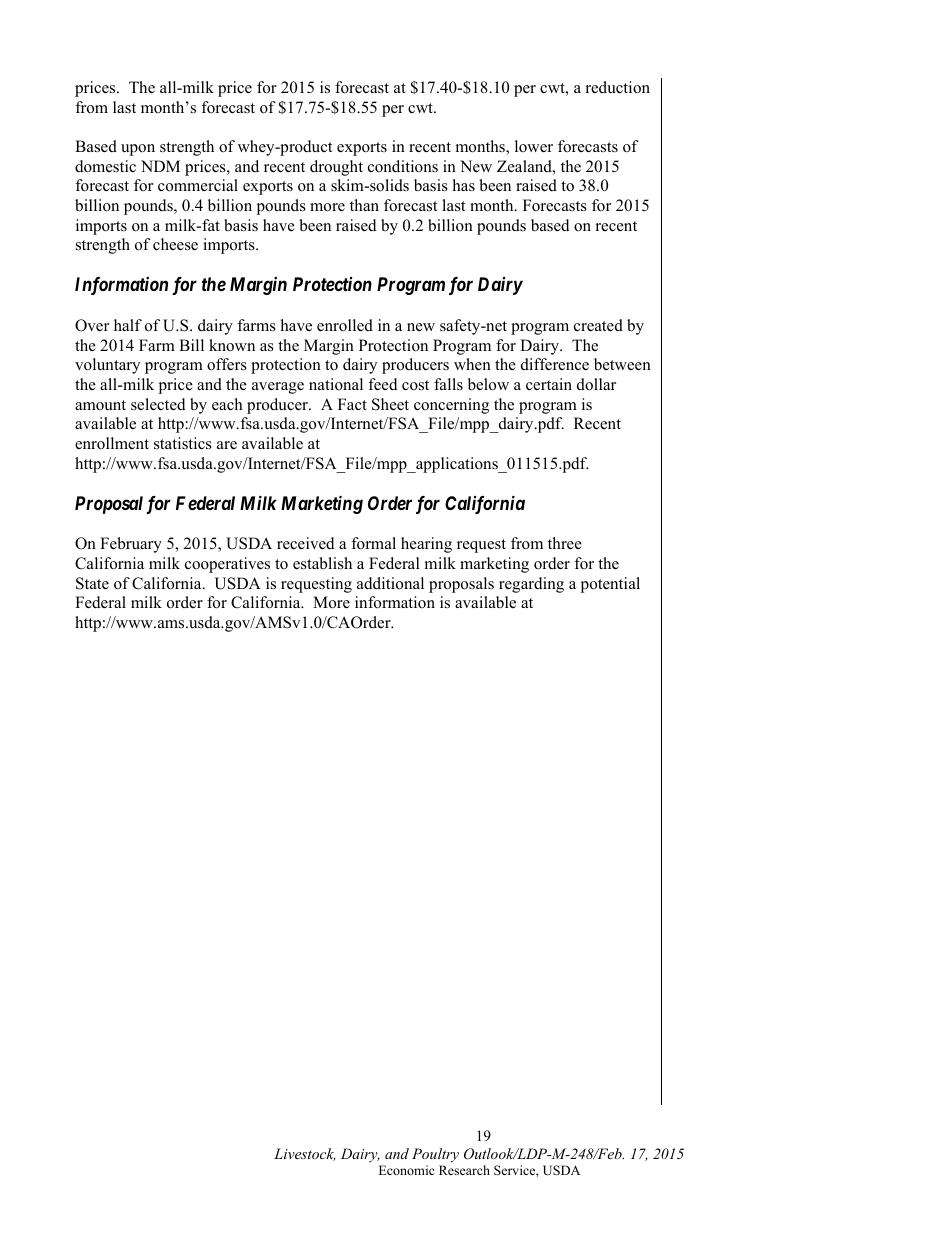 Image resolution: width=952 pixels, height=1233 pixels. Describe the element at coordinates (138, 150) in the document. I see `upon` at that location.
